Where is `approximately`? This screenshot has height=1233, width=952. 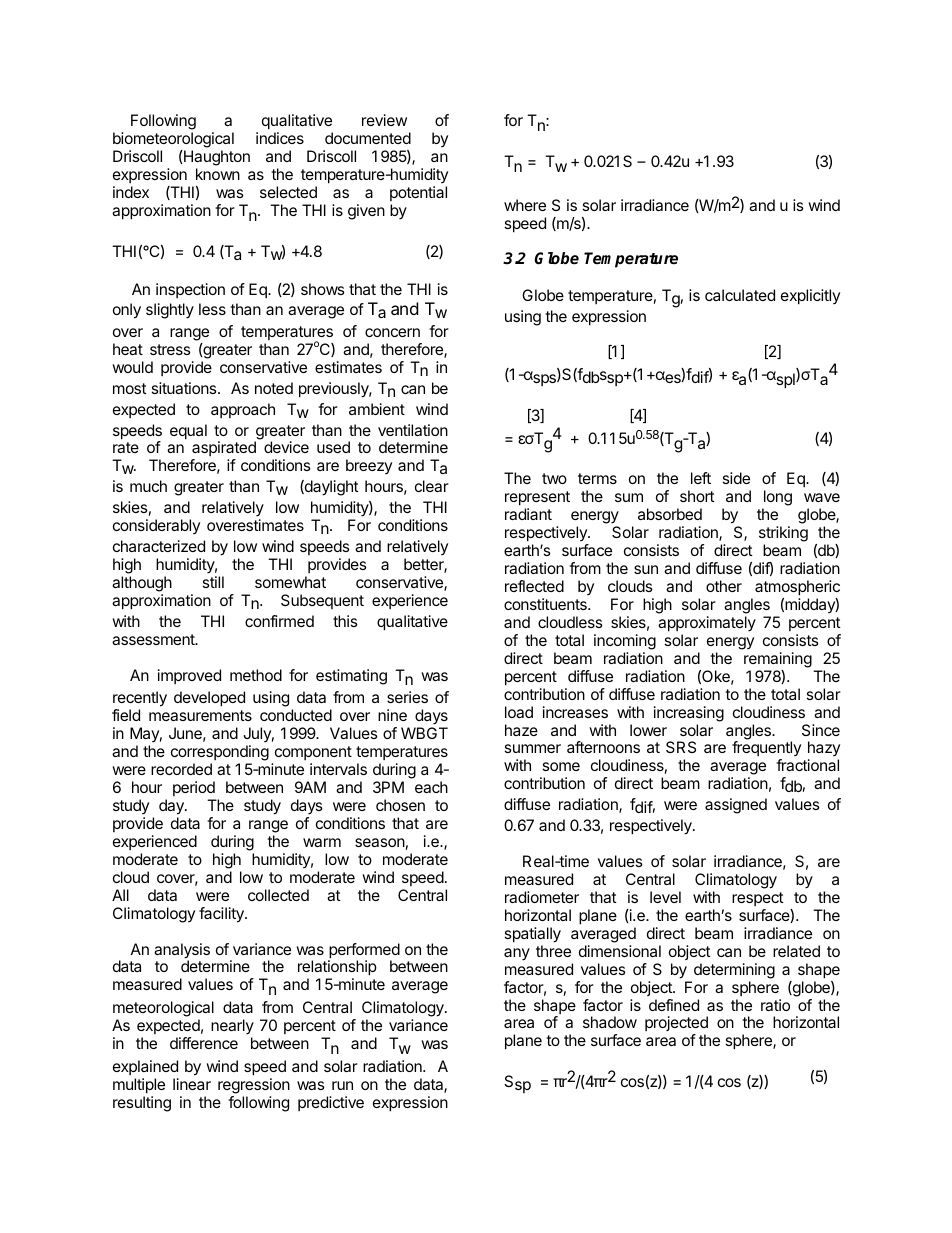
approximately is located at coordinates (707, 624).
